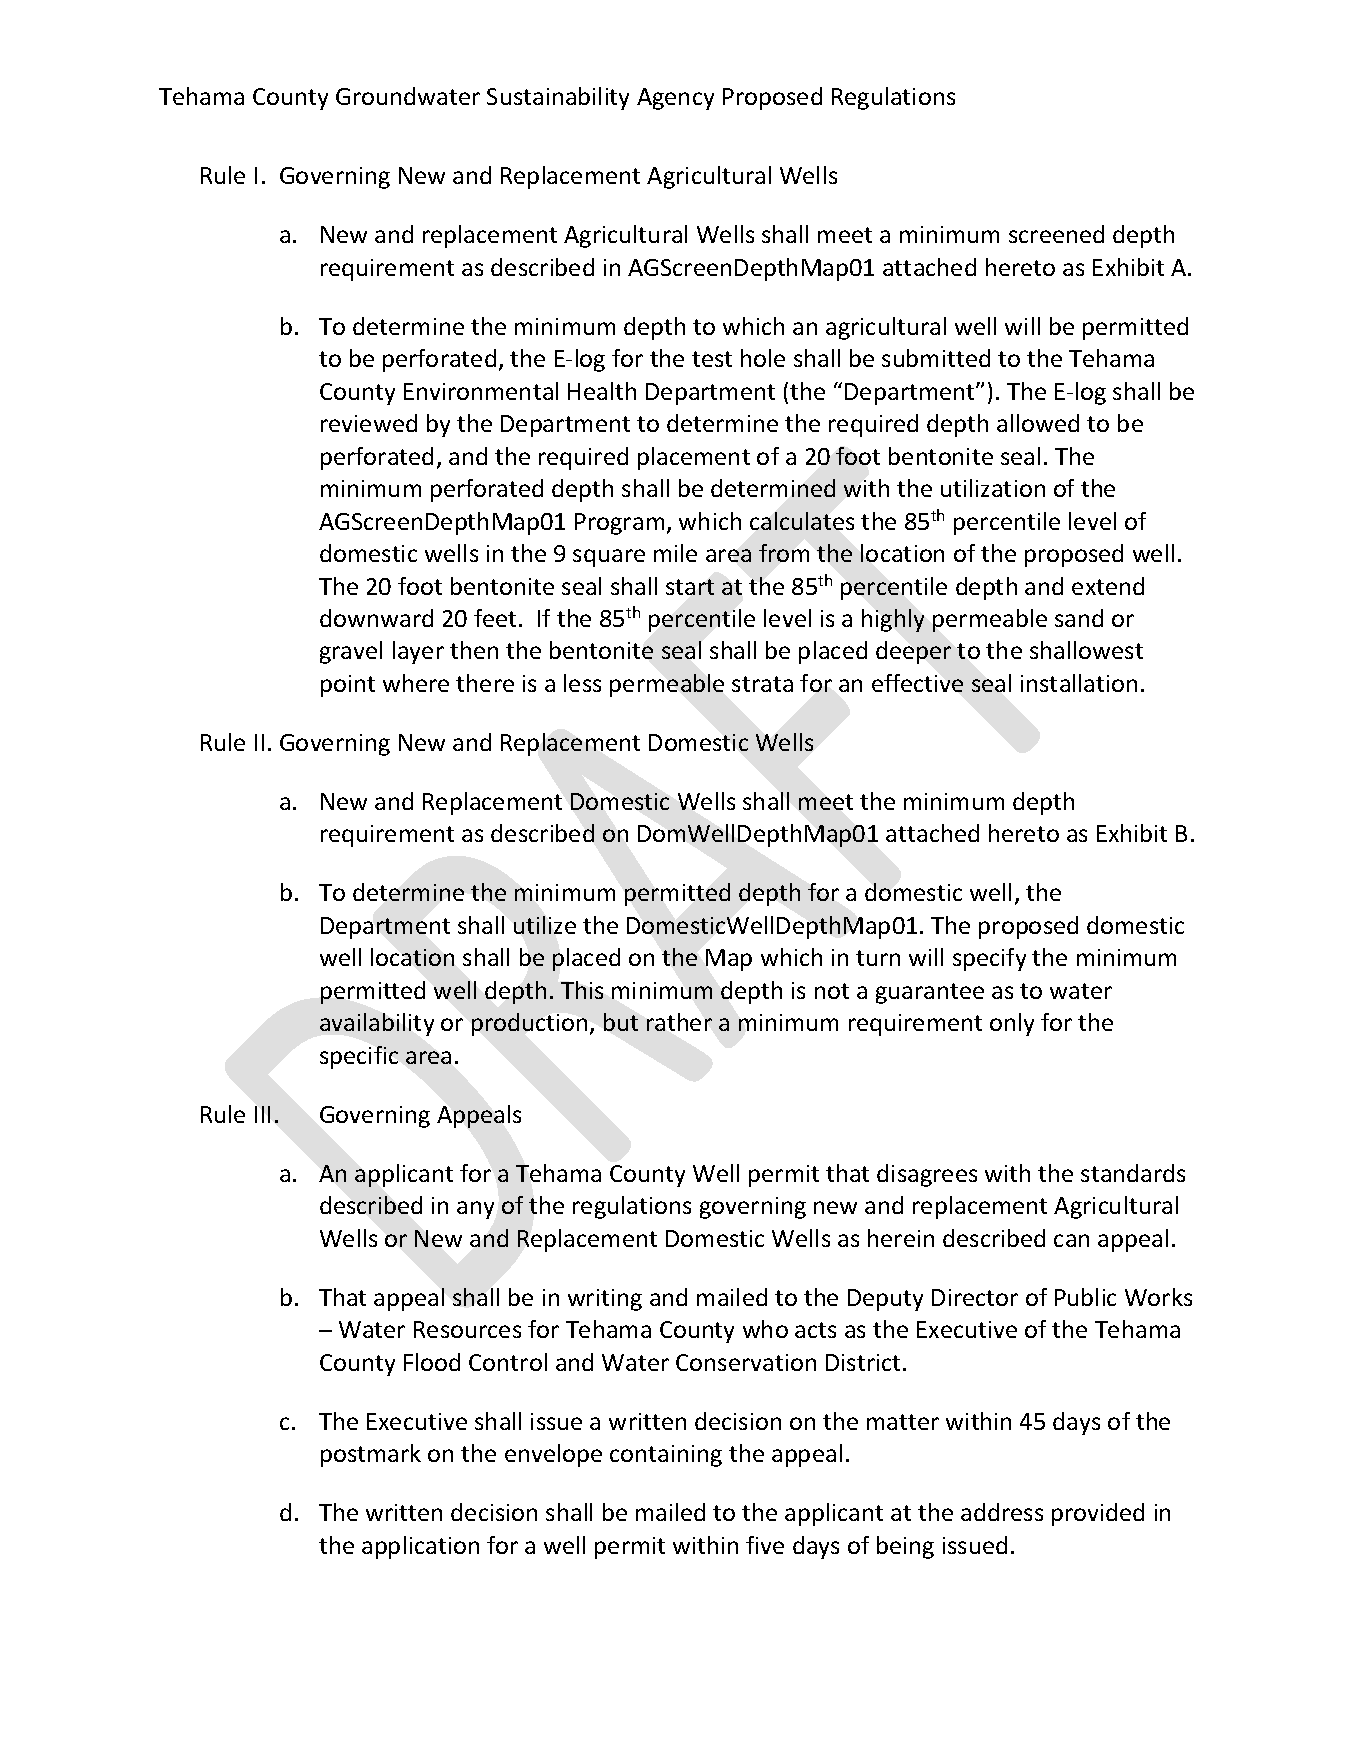  Describe the element at coordinates (420, 1547) in the screenshot. I see `application` at that location.
